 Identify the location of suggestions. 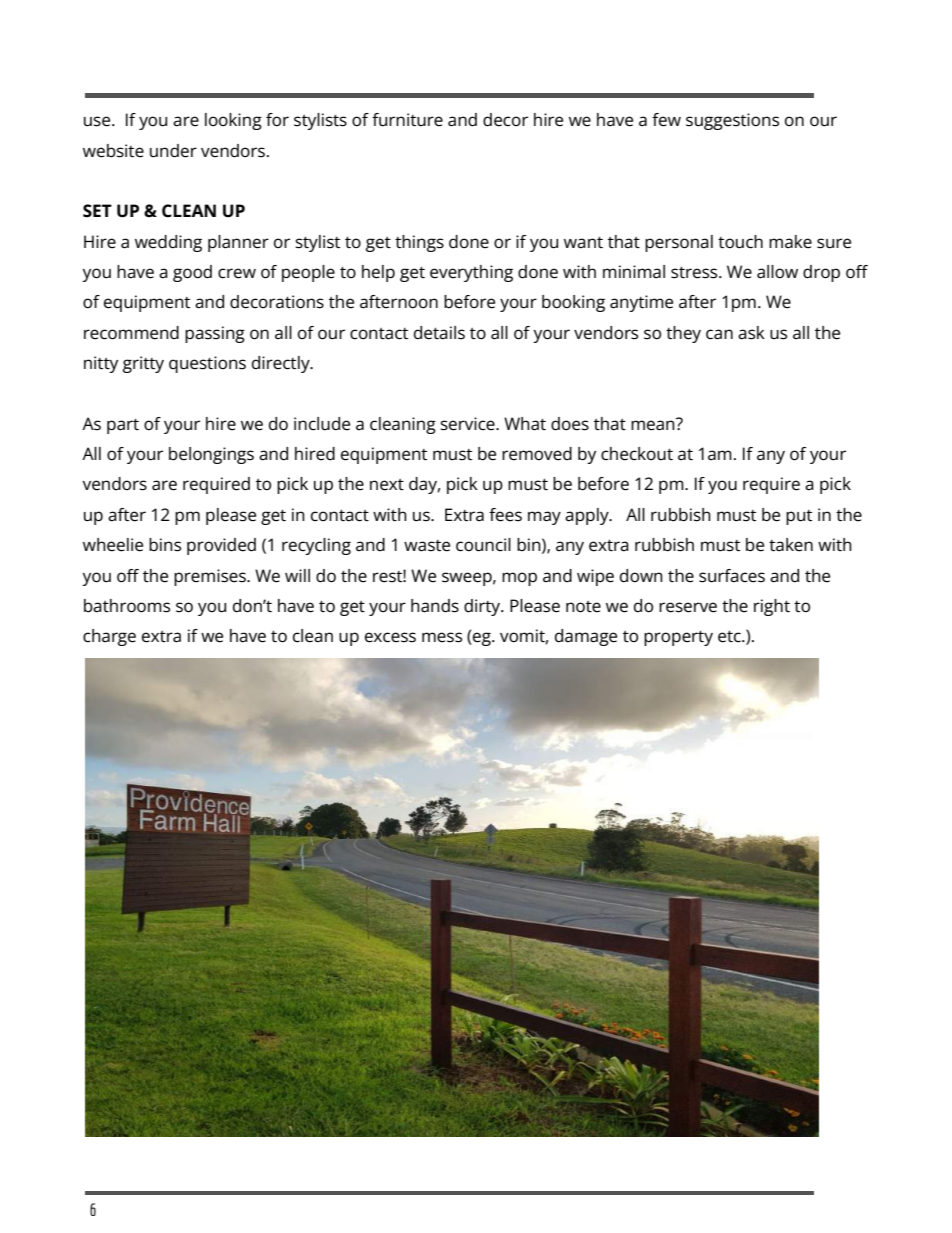
(732, 121).
